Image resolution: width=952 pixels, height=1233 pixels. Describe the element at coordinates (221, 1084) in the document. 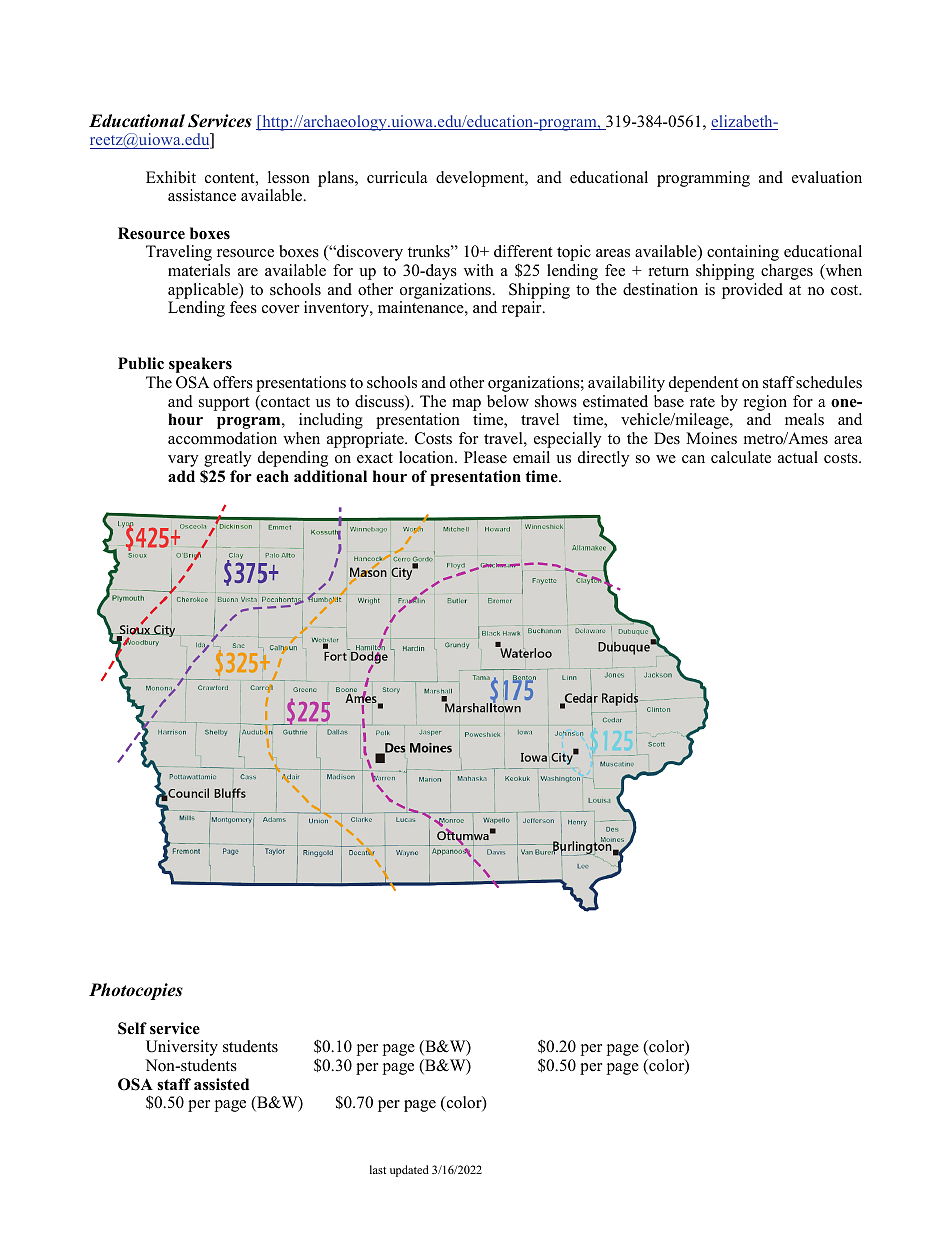

I see `assisted` at that location.
